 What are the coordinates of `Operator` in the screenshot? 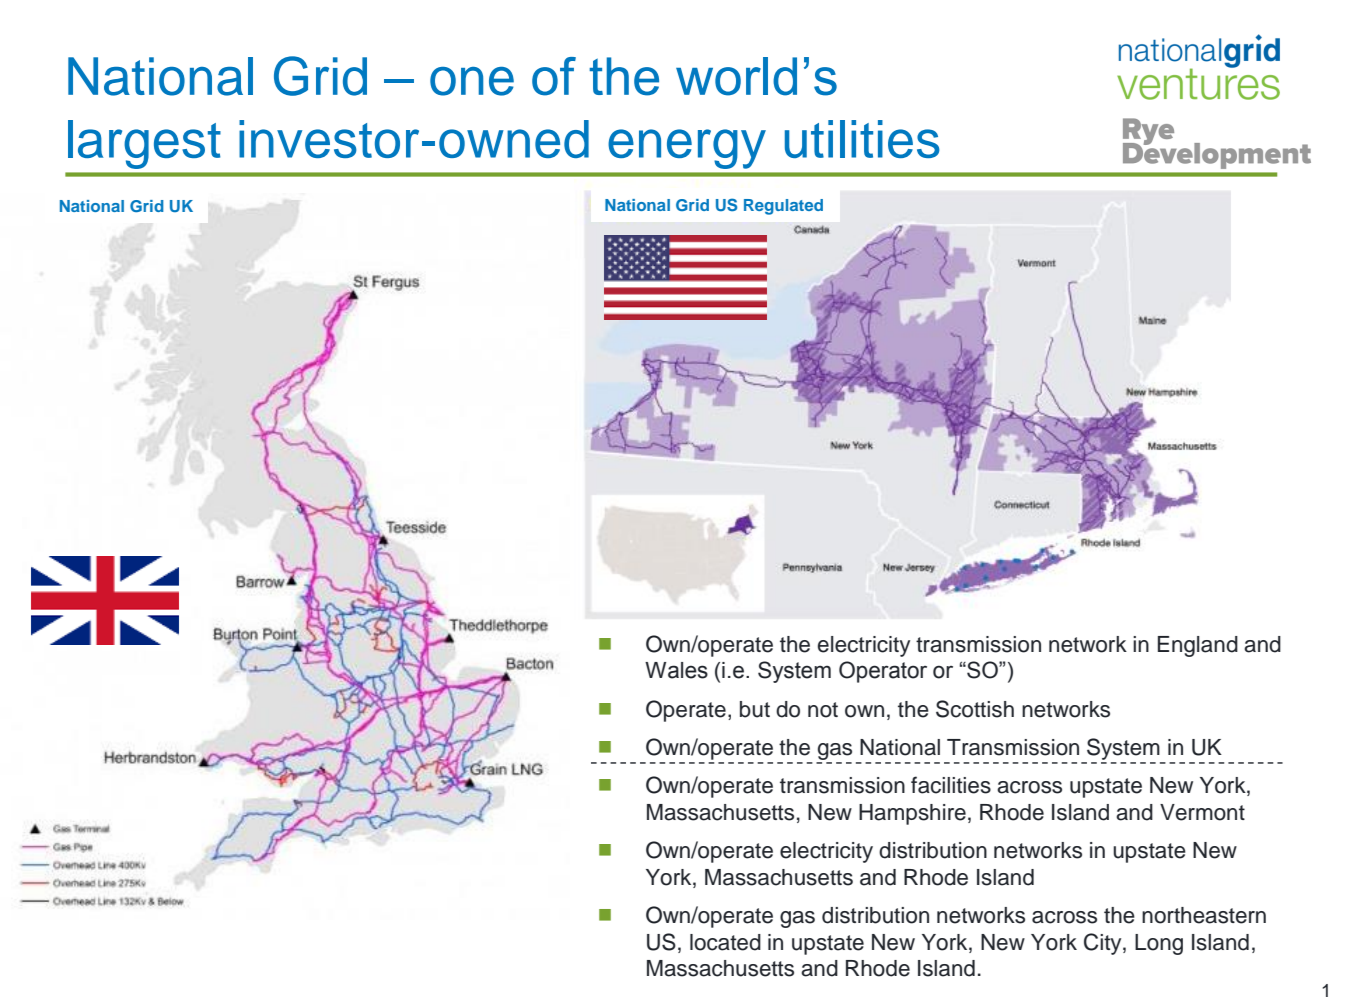 It's located at (883, 672).
